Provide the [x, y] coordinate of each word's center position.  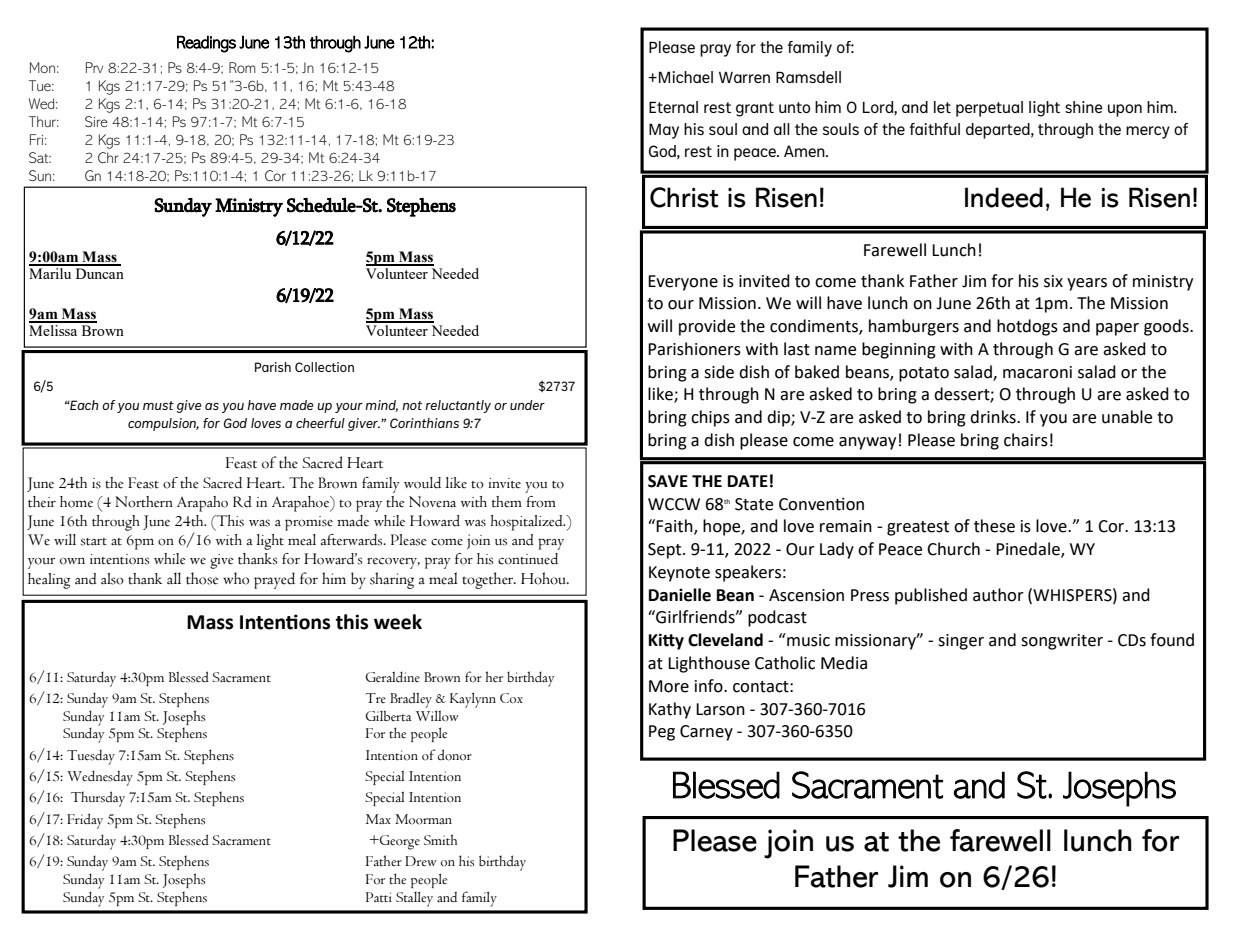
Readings [206, 44]
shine [1084, 107]
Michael [686, 77]
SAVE [668, 481]
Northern [144, 502]
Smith [440, 839]
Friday [85, 821]
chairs [1026, 440]
